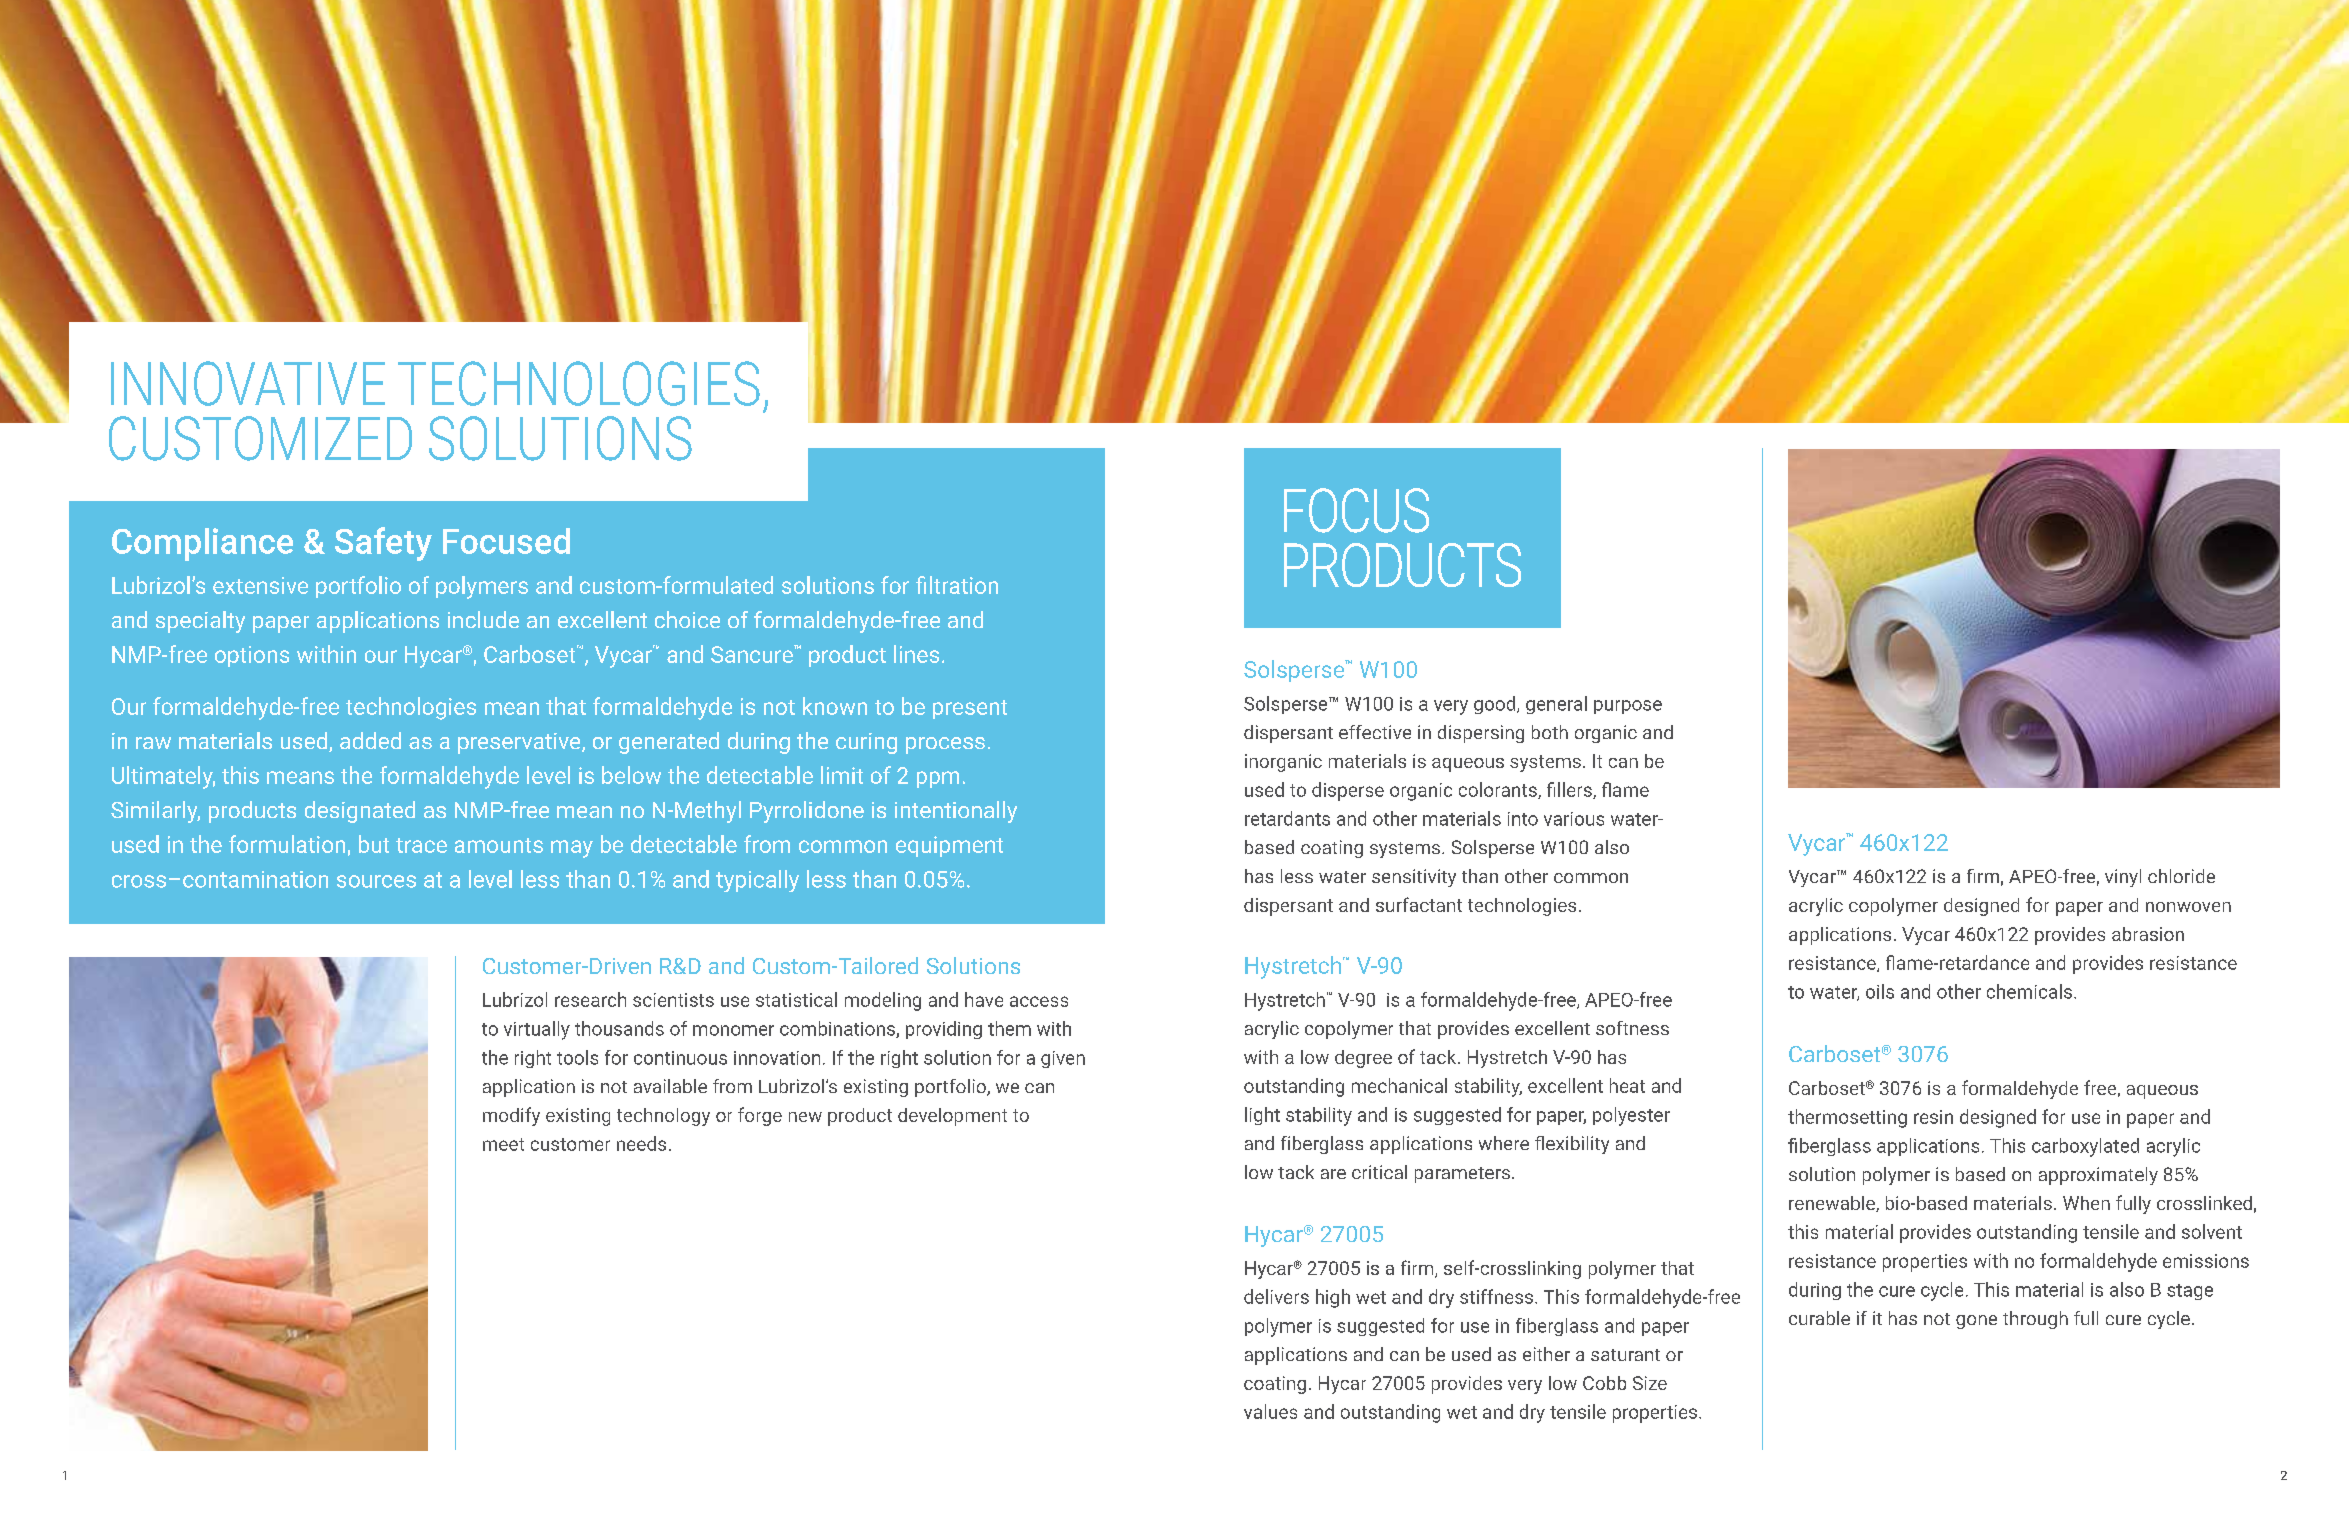 This screenshot has height=1520, width=2349. I want to click on When, so click(2086, 1203).
